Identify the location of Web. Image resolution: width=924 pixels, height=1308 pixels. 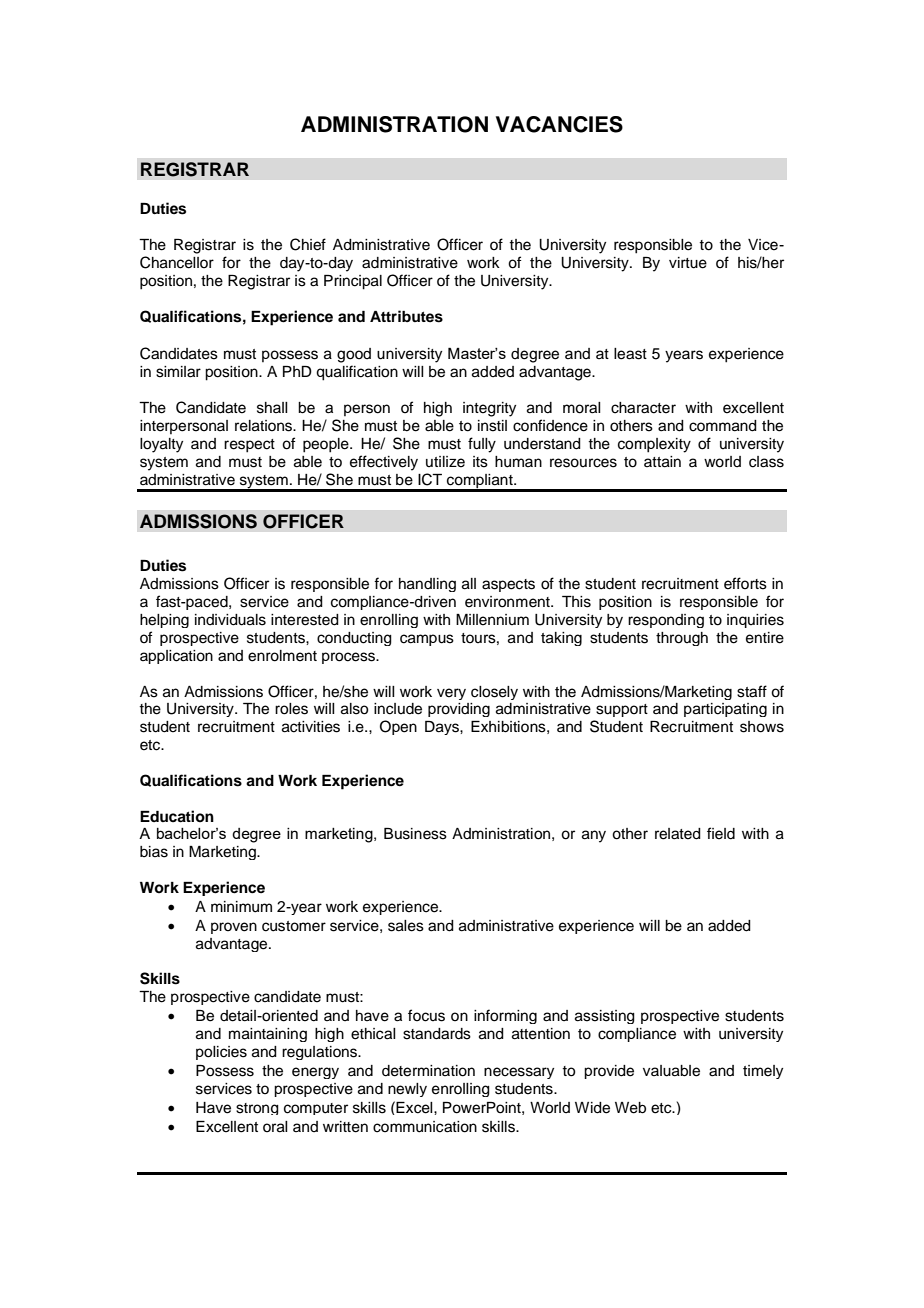
(630, 1108).
